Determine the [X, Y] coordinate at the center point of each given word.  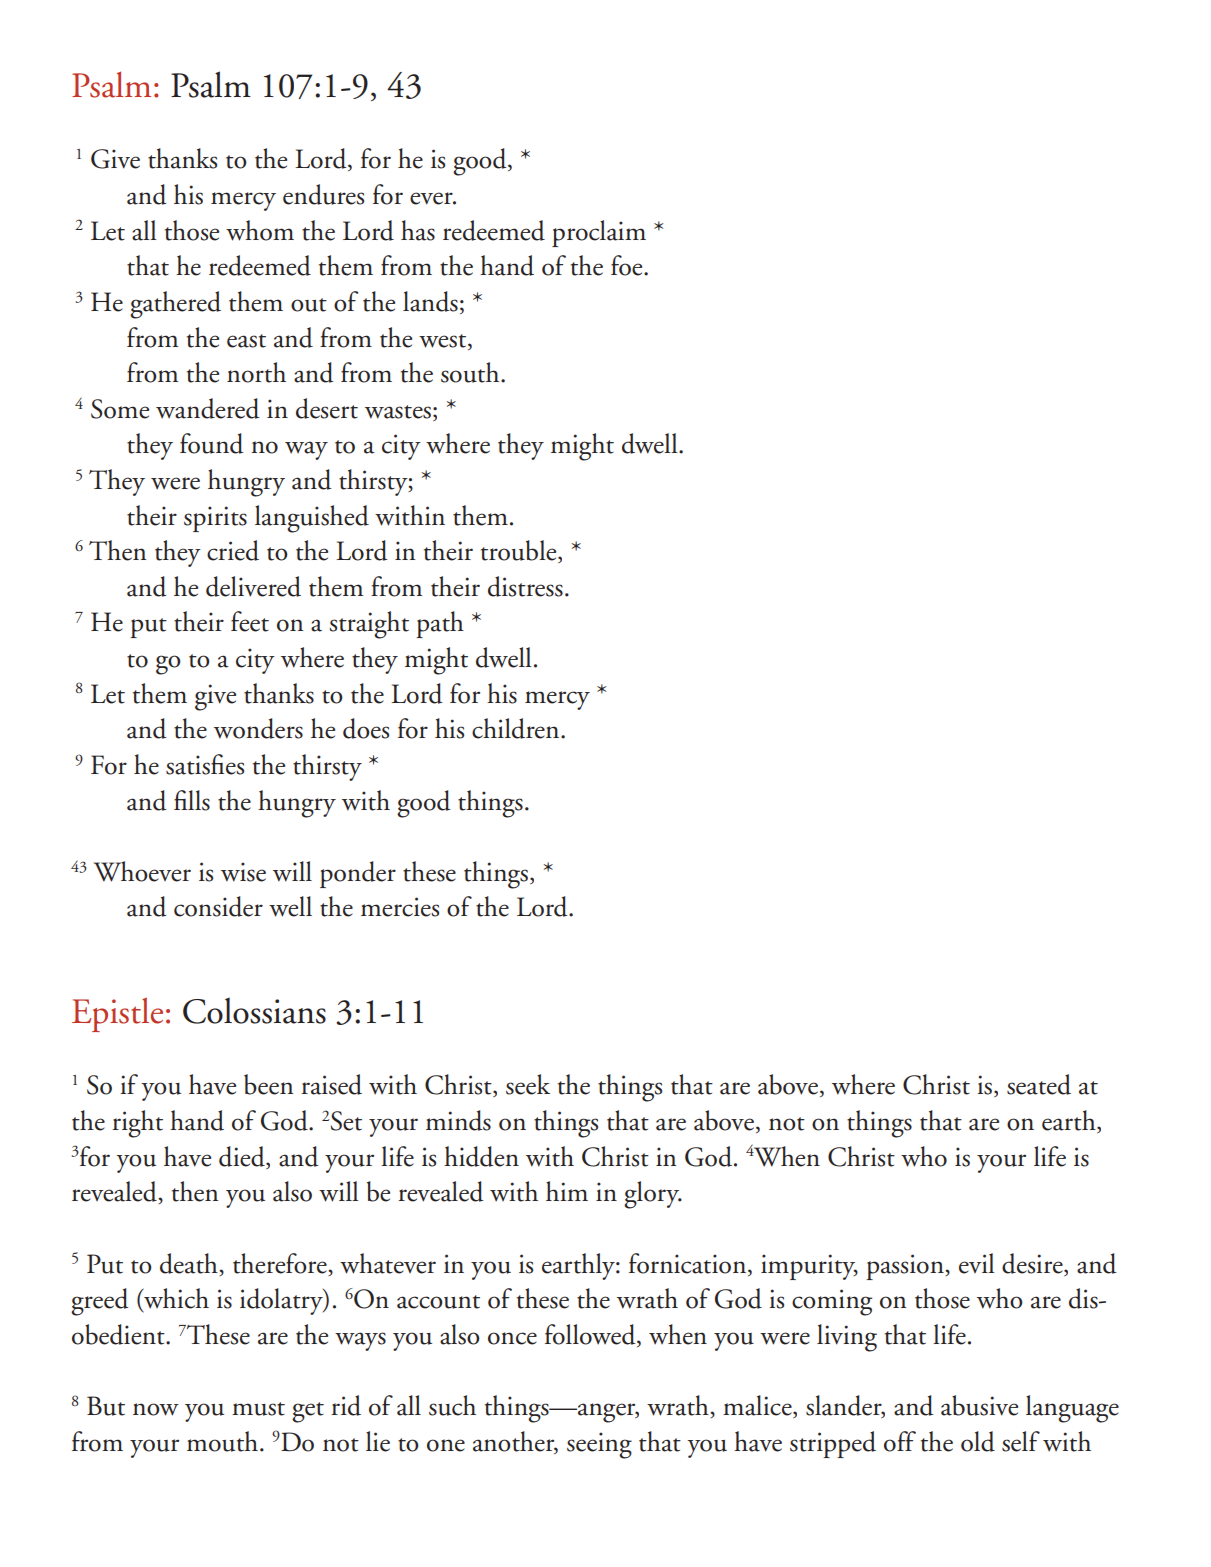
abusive [979, 1405]
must [258, 1409]
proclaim [599, 233]
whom [260, 230]
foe [628, 265]
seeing [599, 1445]
